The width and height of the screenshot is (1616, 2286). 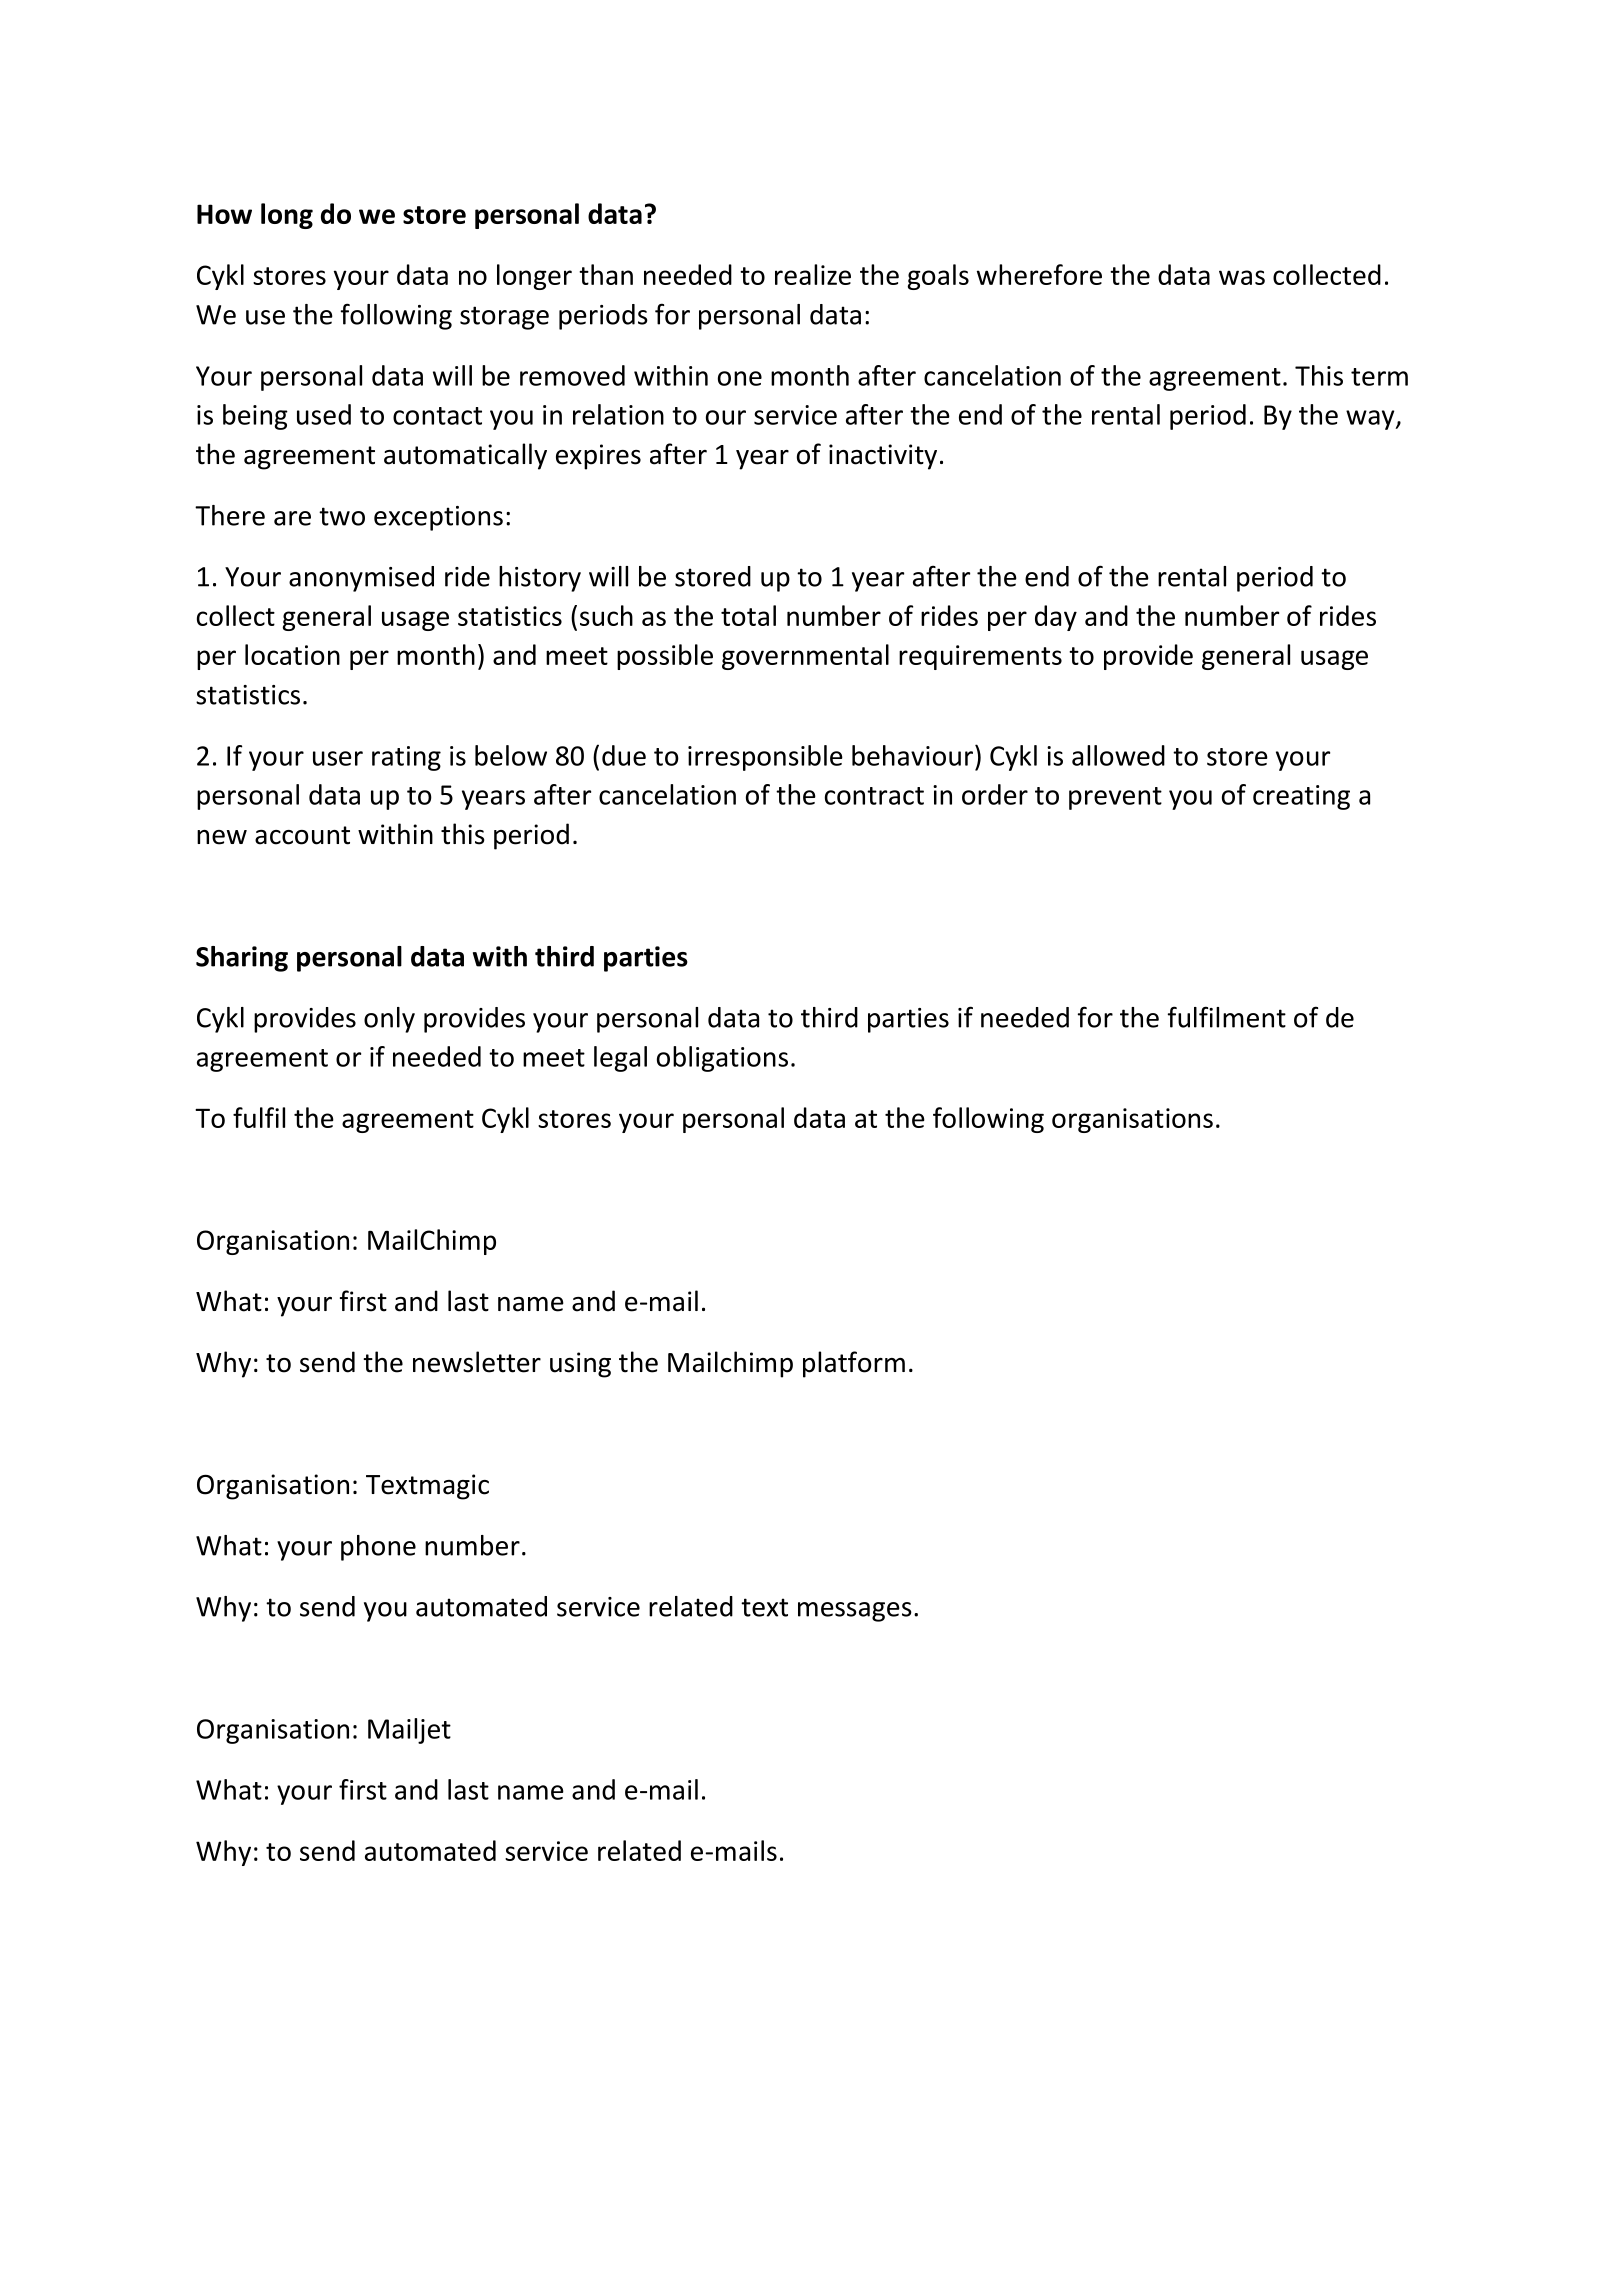 What do you see at coordinates (361, 579) in the screenshot?
I see `anonymised` at bounding box center [361, 579].
